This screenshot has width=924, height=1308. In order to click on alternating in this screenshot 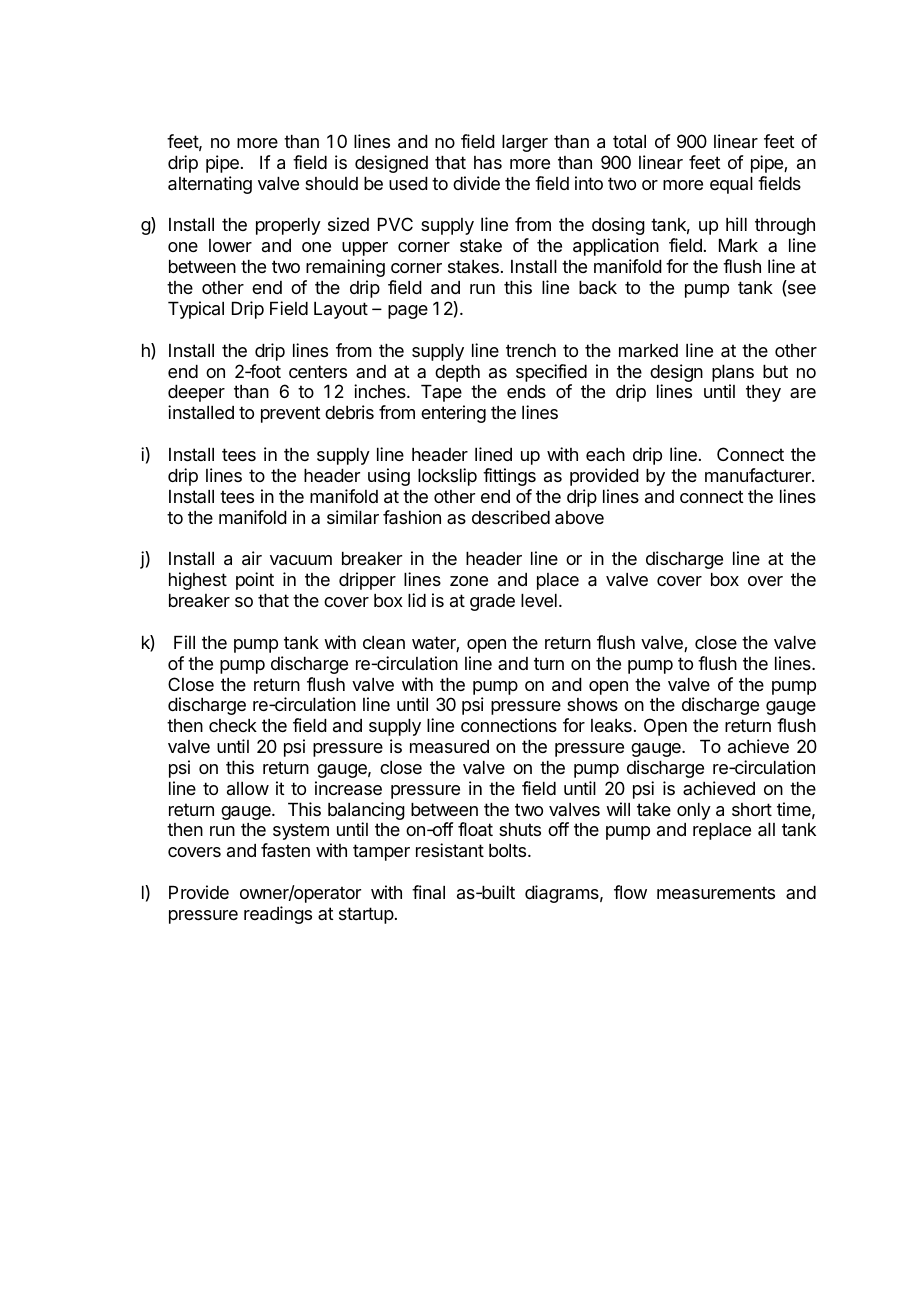, I will do `click(210, 185)`.
